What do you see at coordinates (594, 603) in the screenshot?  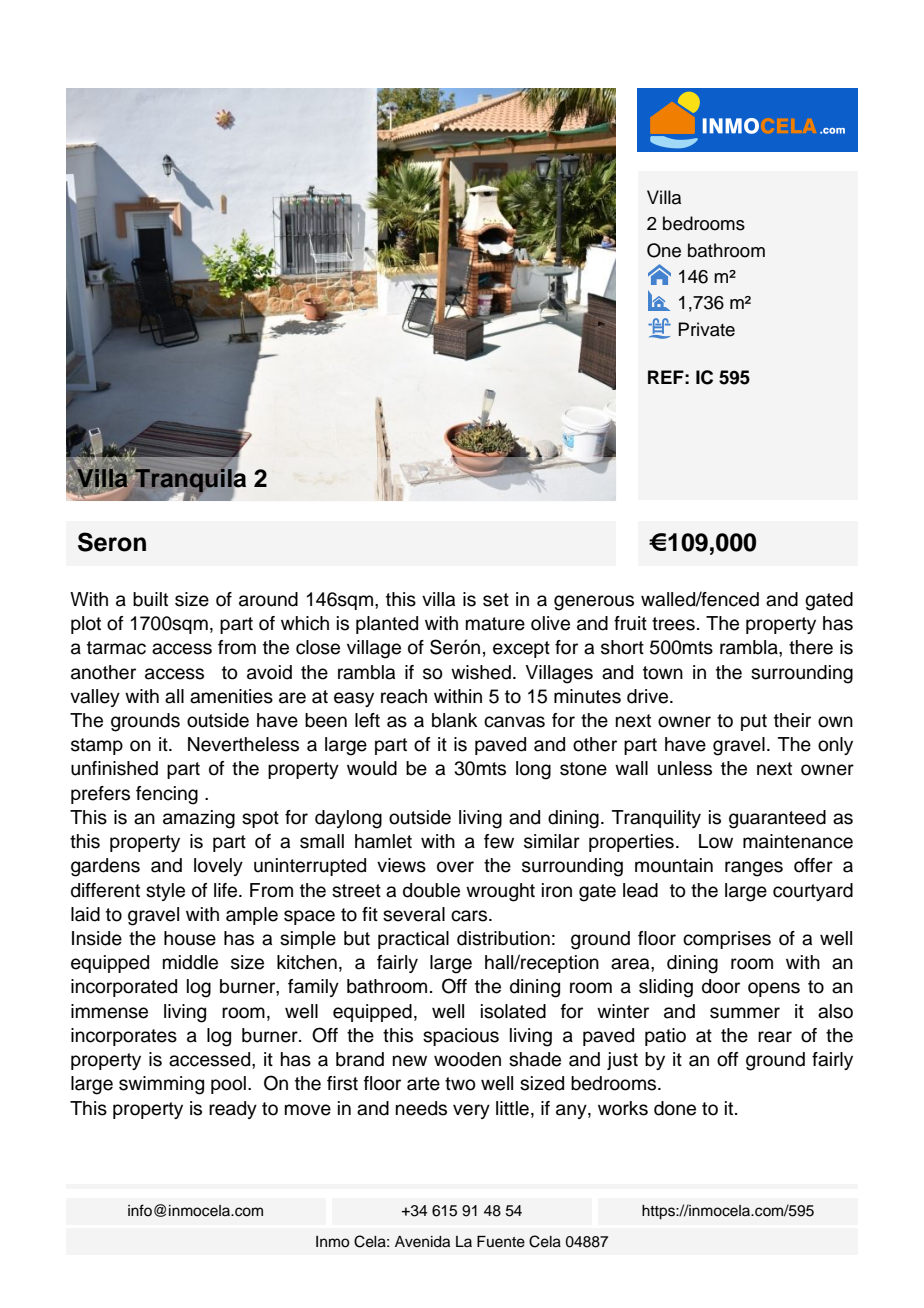 I see `generous` at bounding box center [594, 603].
